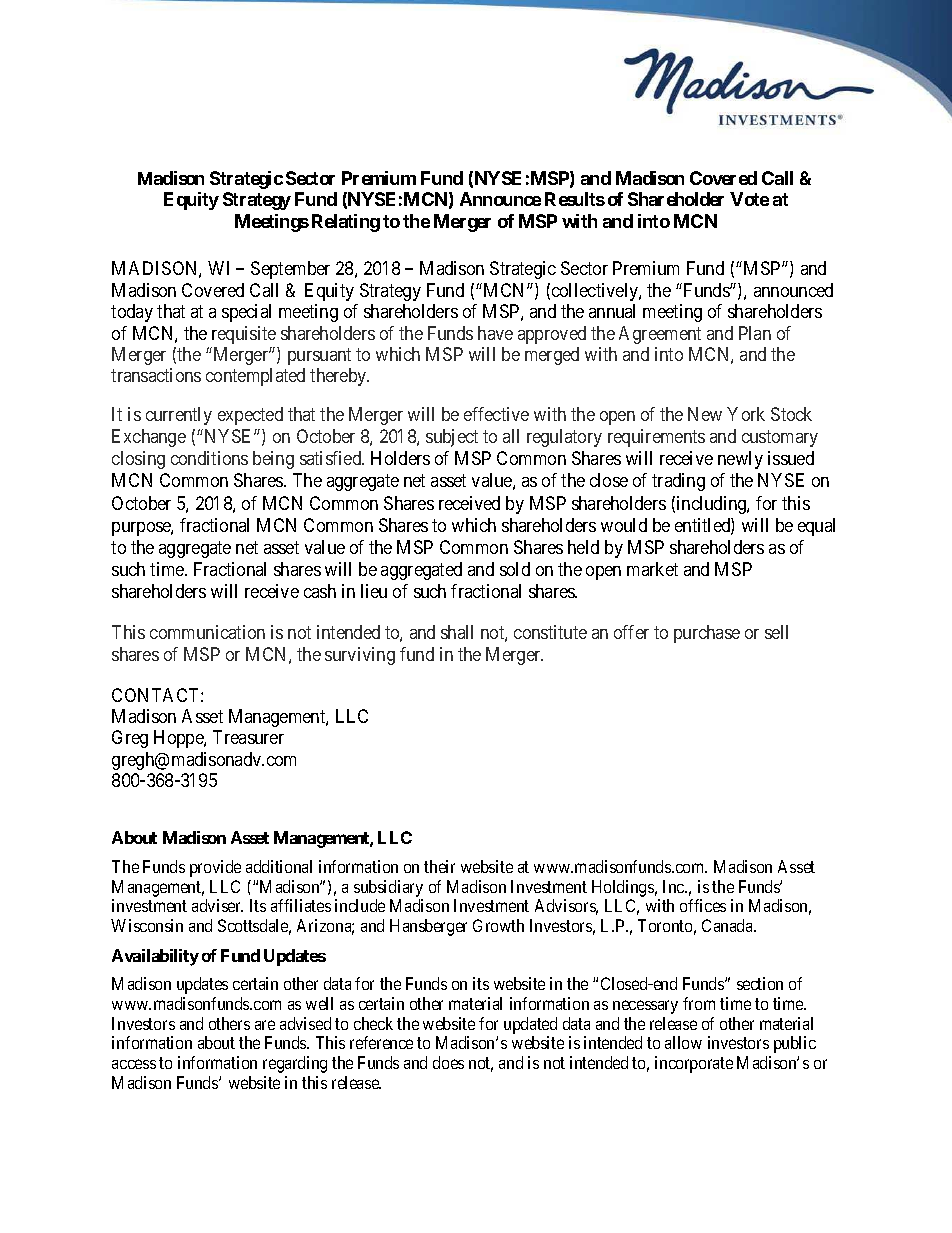 The image size is (952, 1233). I want to click on Results, so click(575, 199).
